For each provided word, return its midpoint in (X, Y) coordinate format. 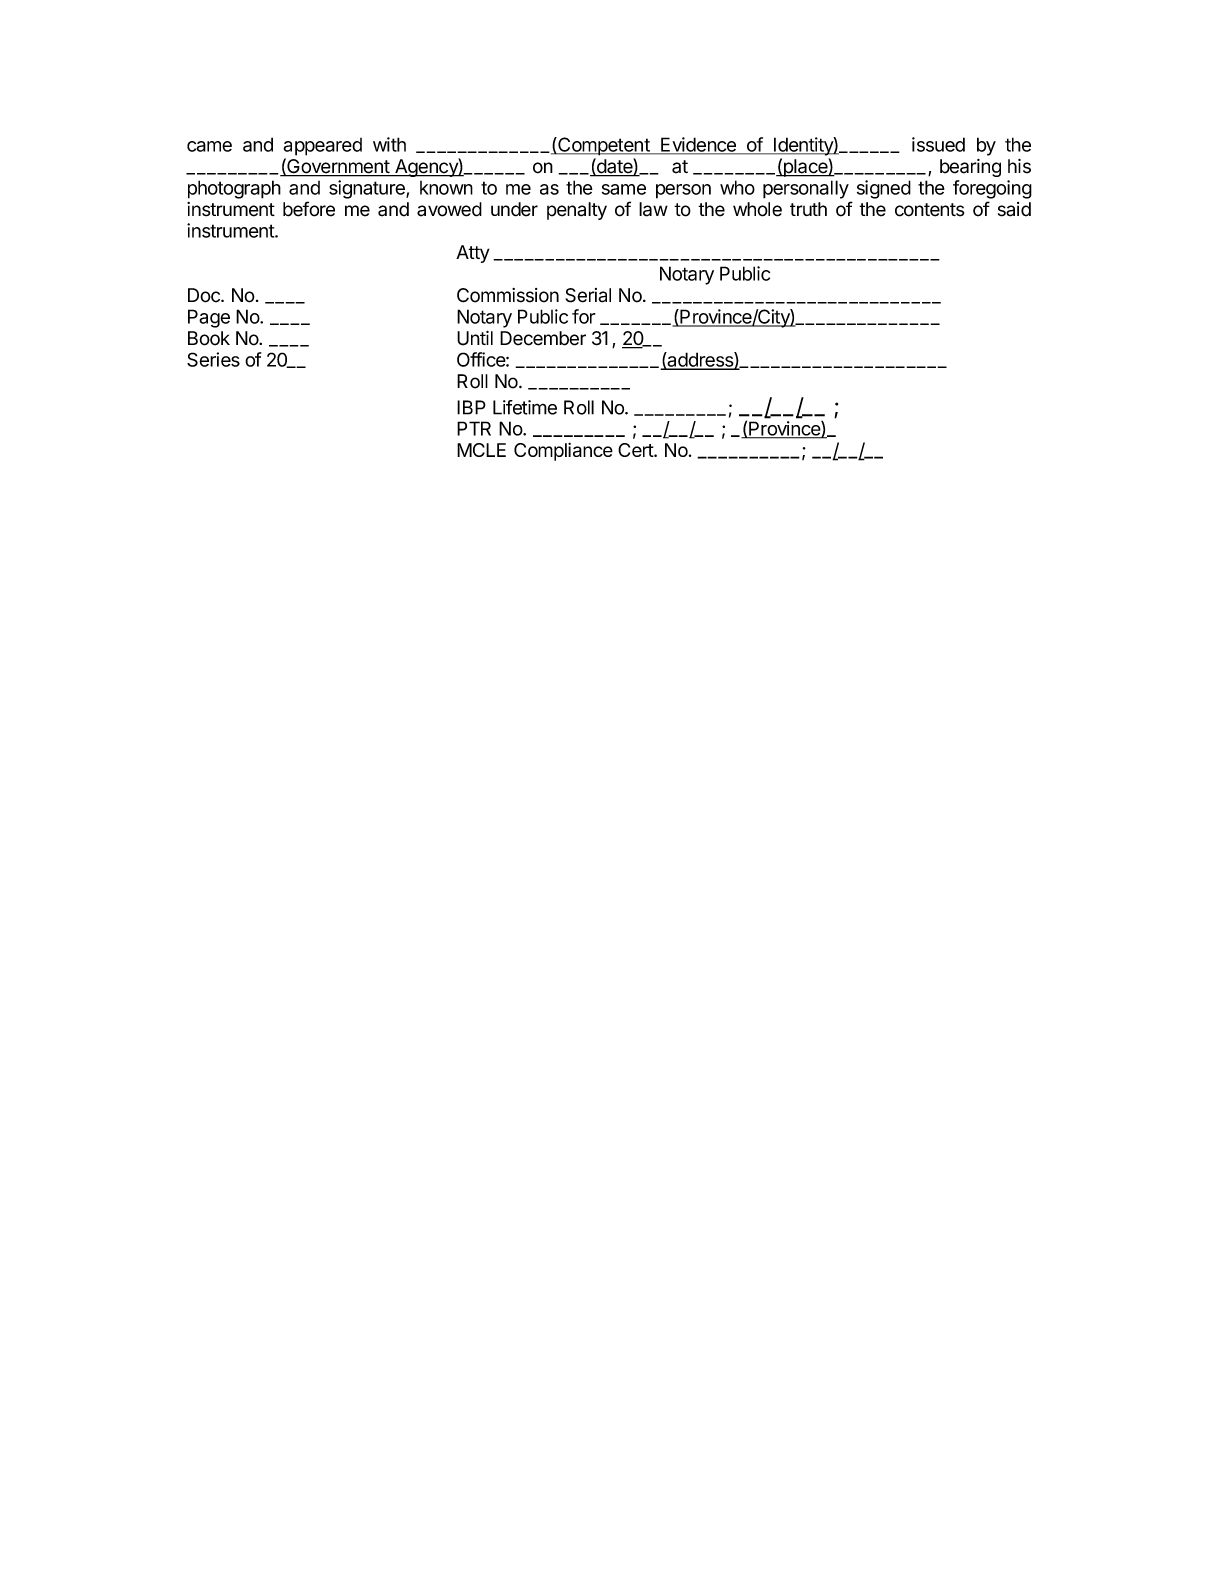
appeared (322, 147)
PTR (474, 428)
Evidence (698, 145)
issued (938, 144)
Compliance (563, 451)
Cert (636, 450)
